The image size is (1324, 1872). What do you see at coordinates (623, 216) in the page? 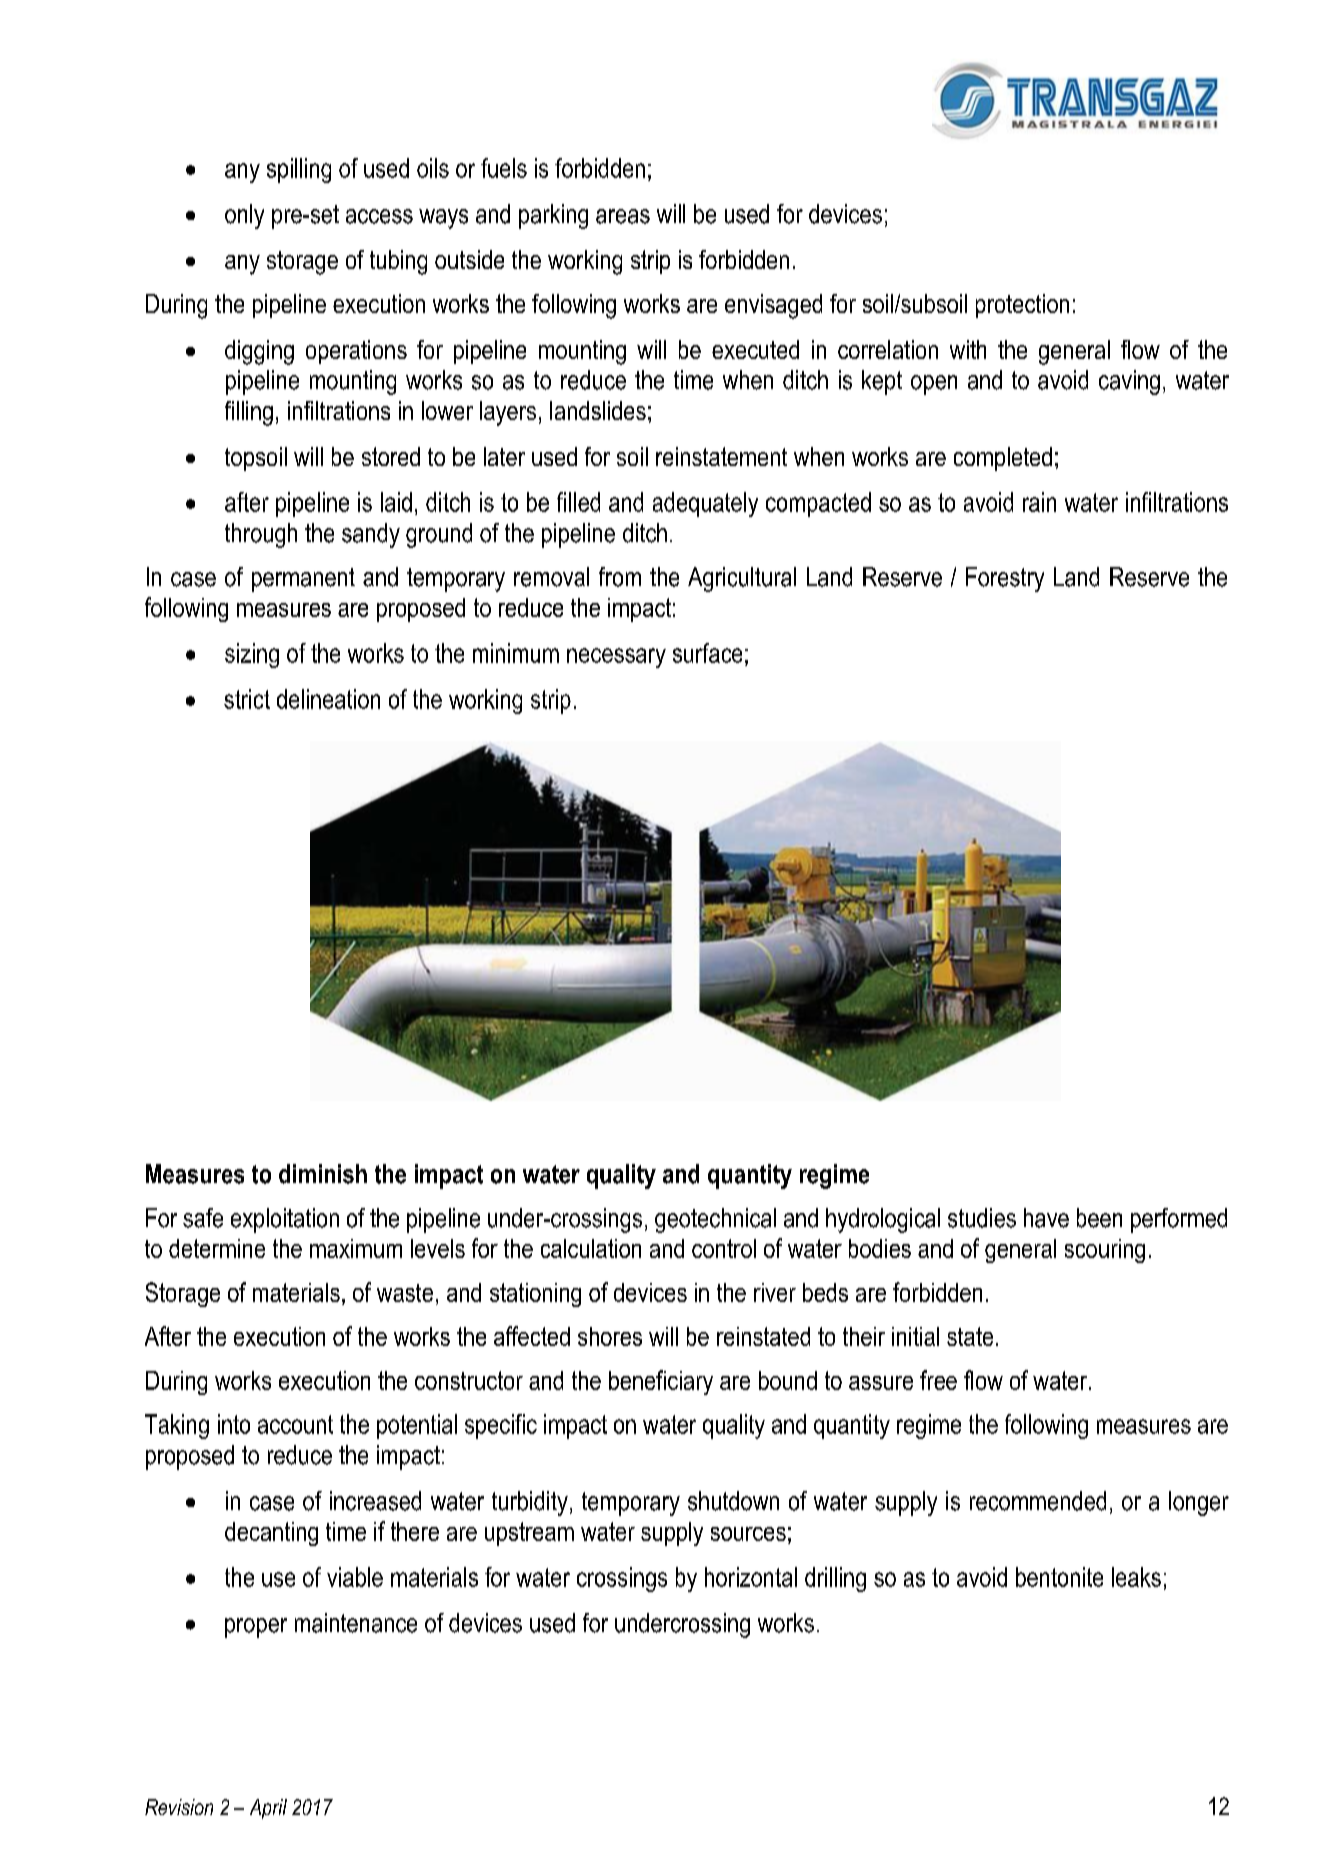
I see `areas` at bounding box center [623, 216].
